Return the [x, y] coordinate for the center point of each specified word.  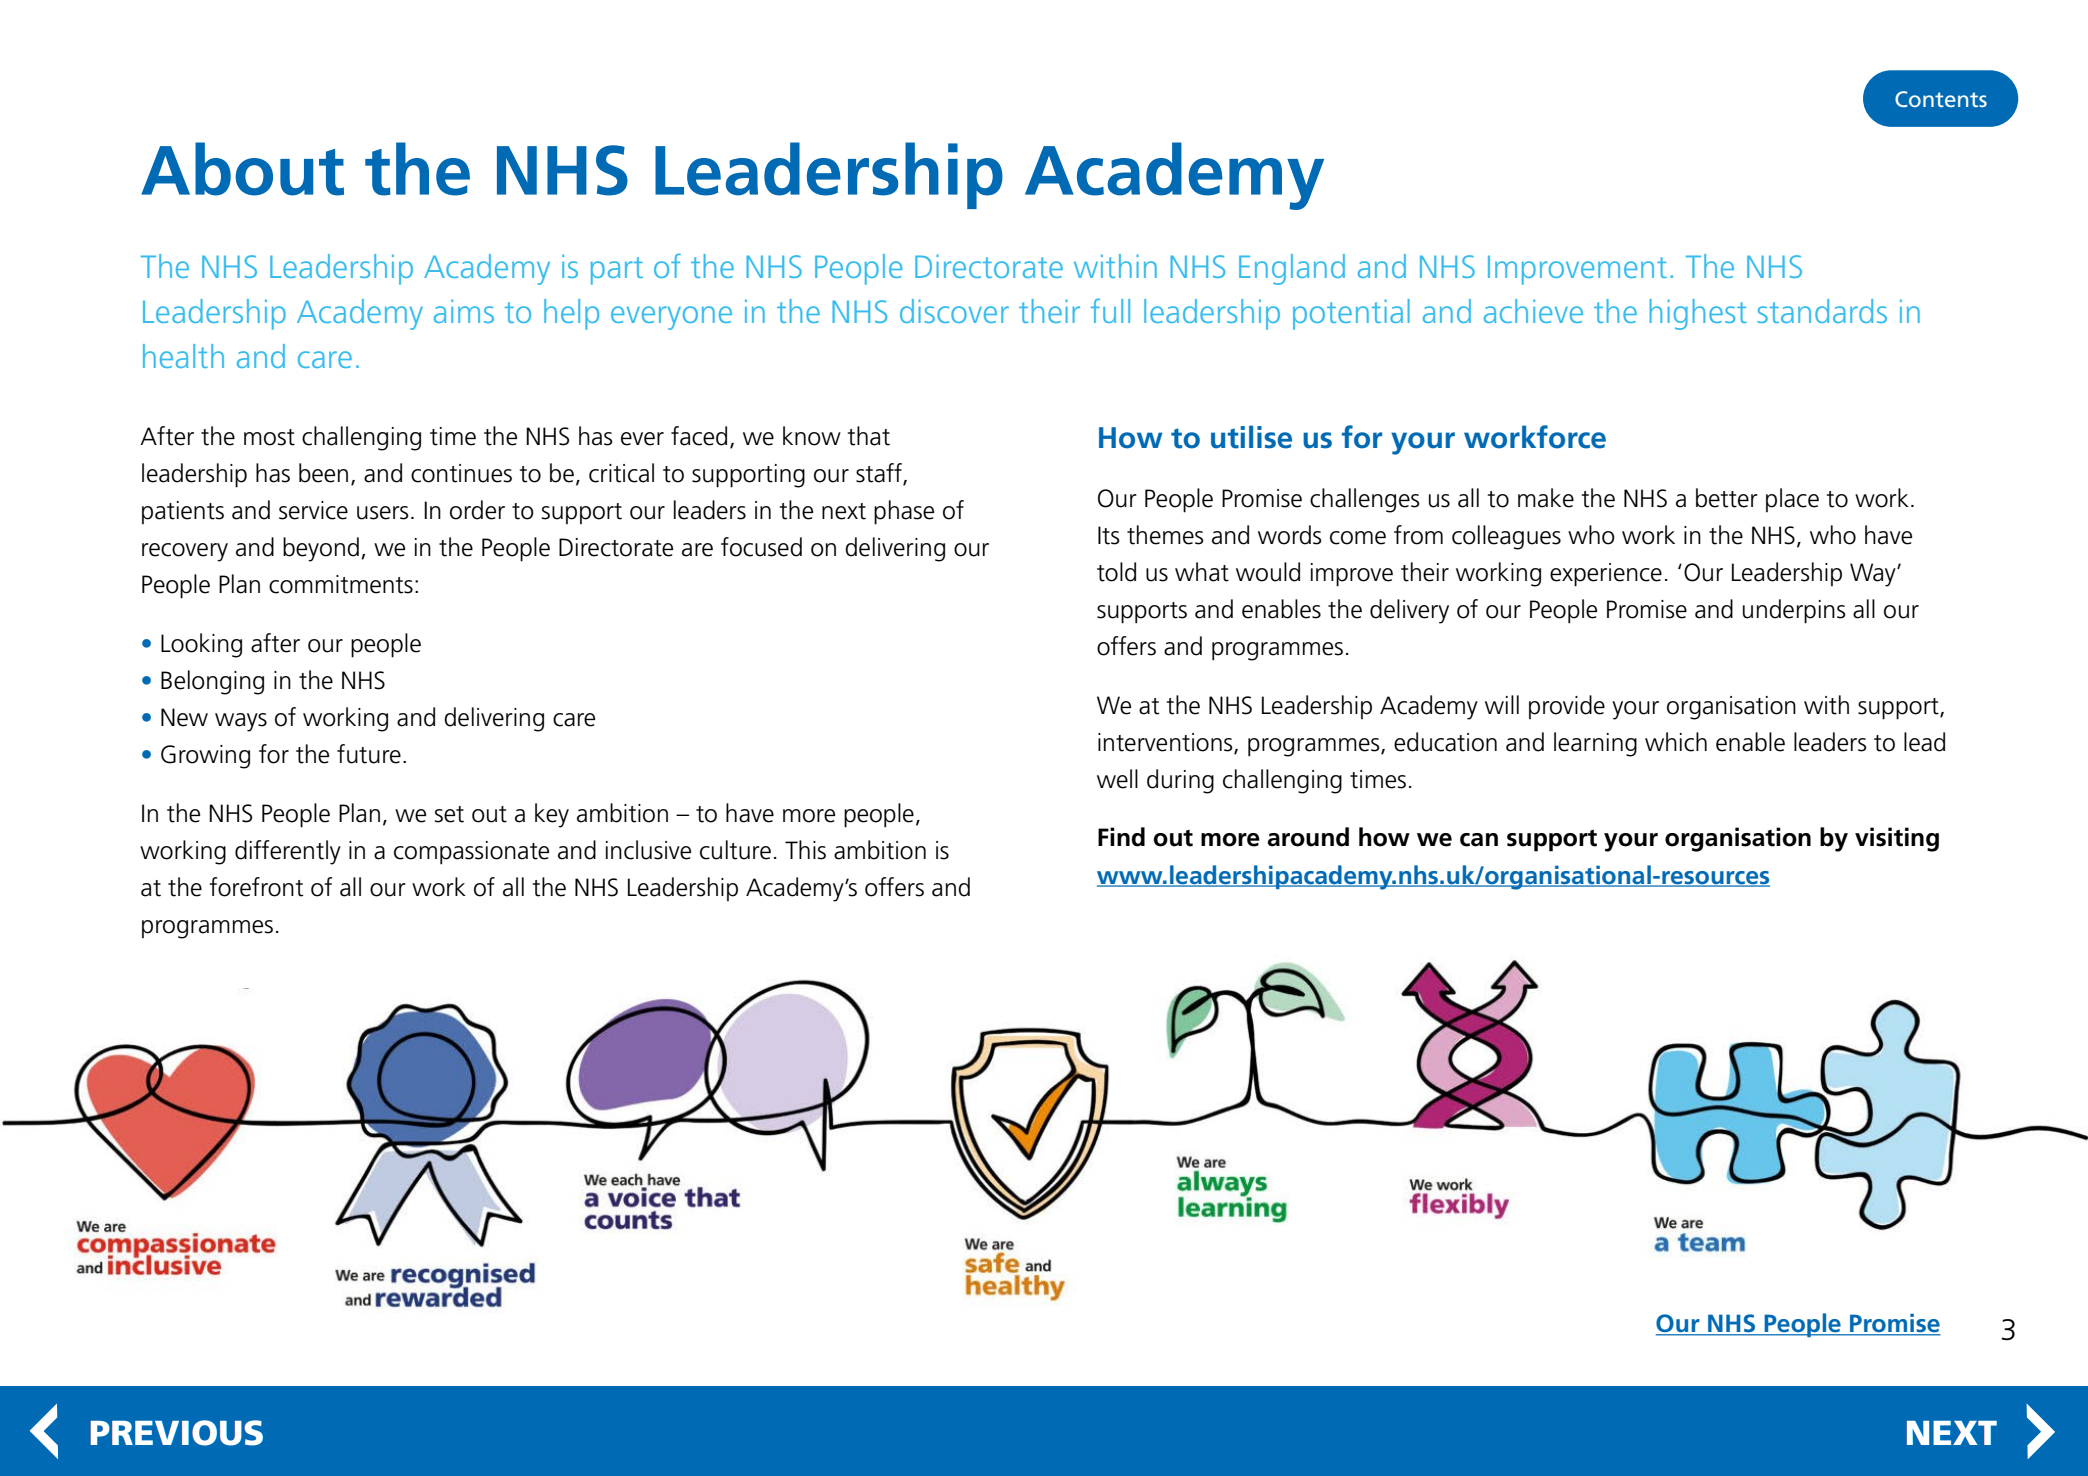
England [1292, 269]
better [1727, 498]
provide [1567, 707]
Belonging [212, 682]
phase [904, 512]
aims [464, 311]
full [1110, 310]
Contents [1941, 99]
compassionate [471, 853]
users [383, 513]
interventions [1166, 743]
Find [1121, 837]
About [242, 169]
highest [1698, 314]
